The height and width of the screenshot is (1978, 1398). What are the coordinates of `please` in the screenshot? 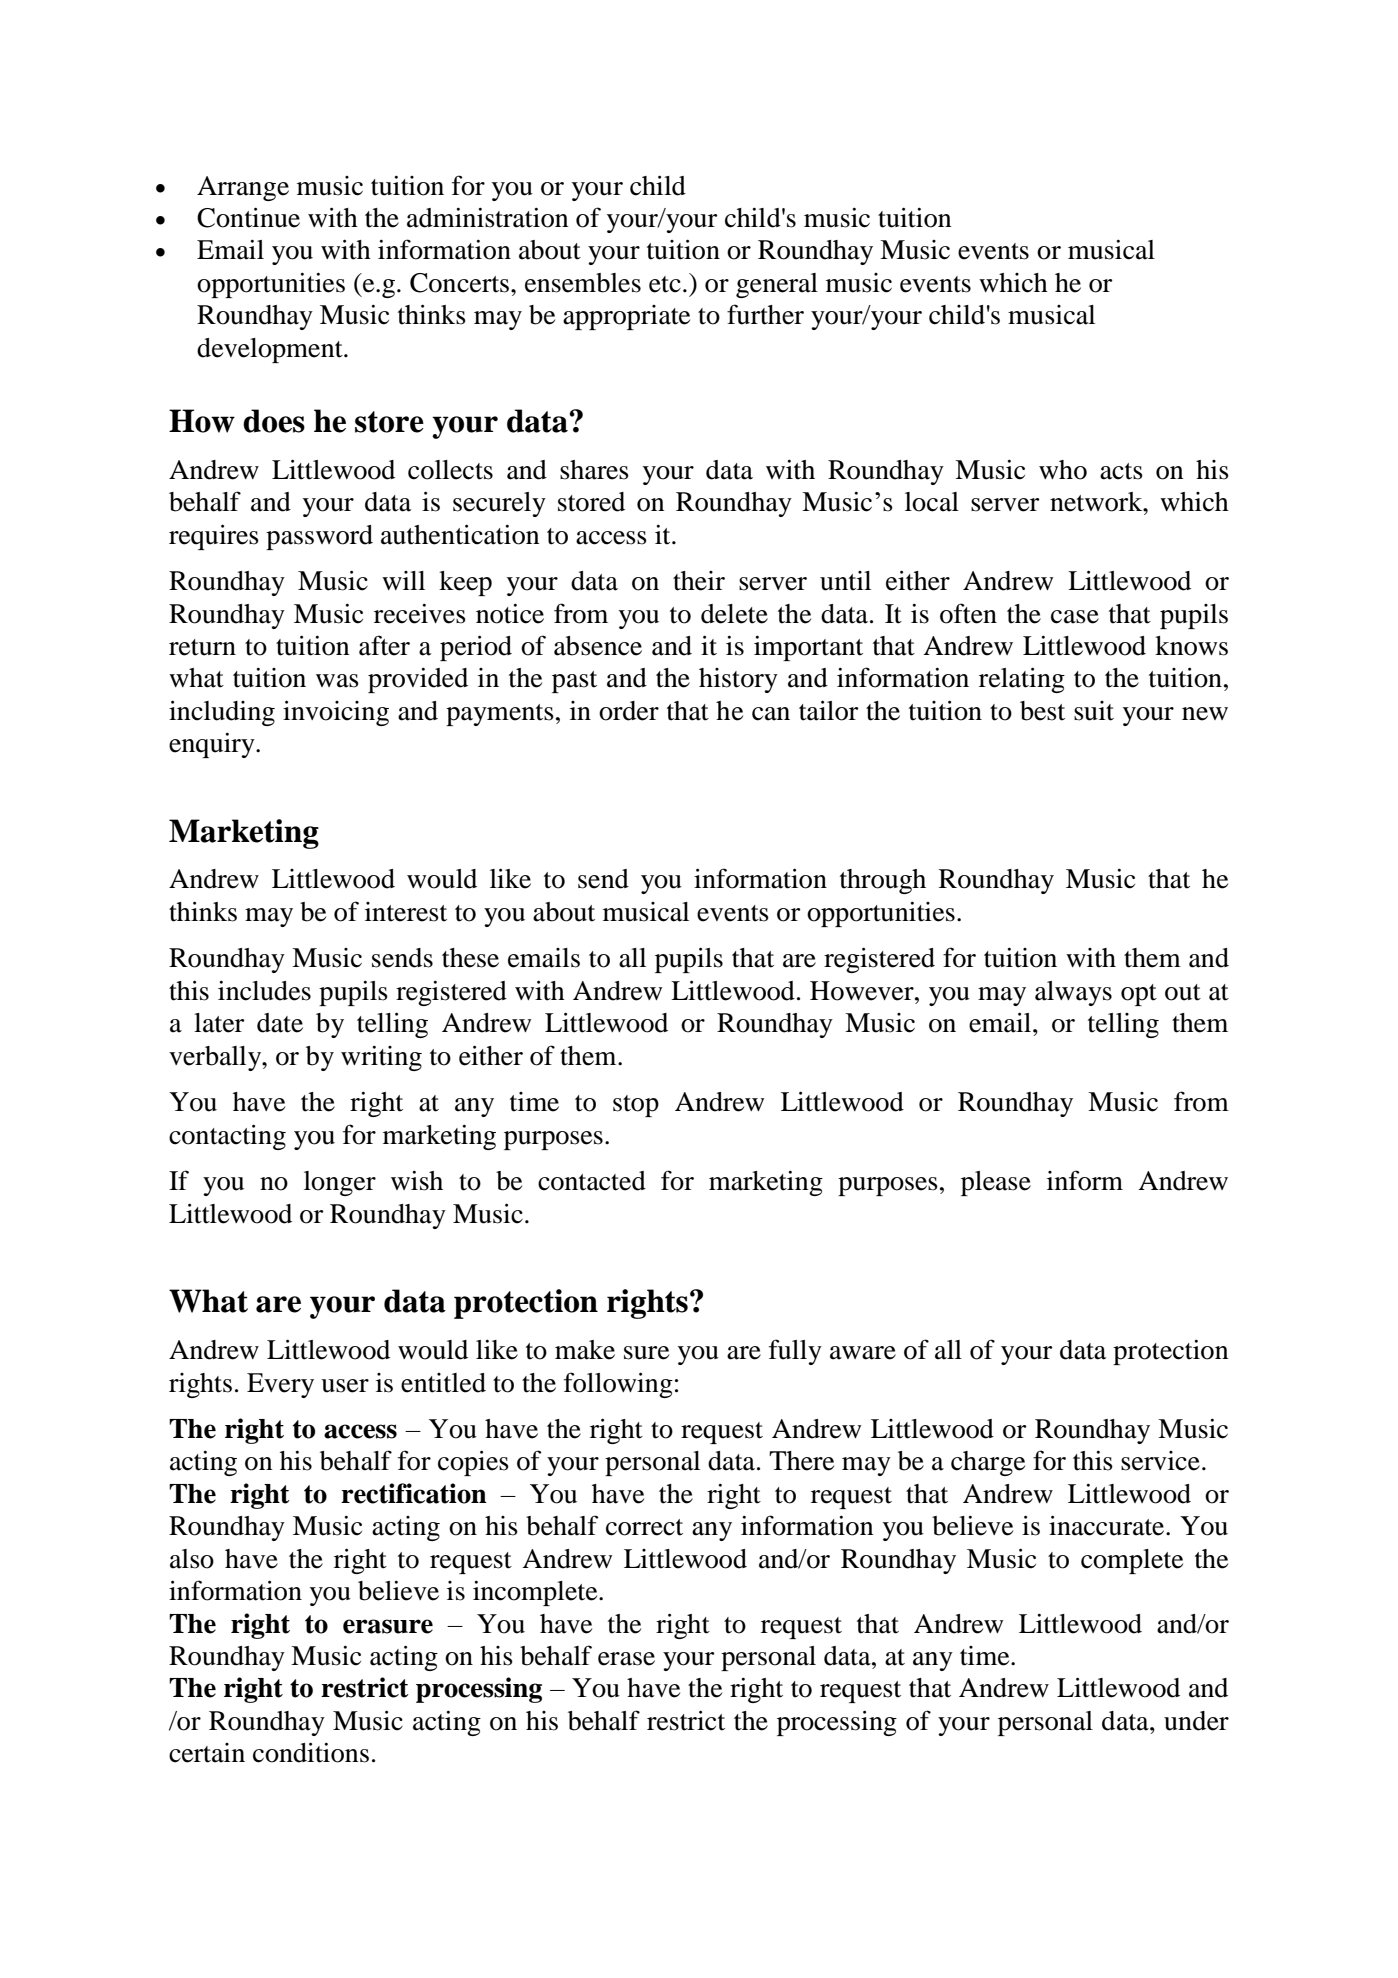 It's located at (996, 1183).
